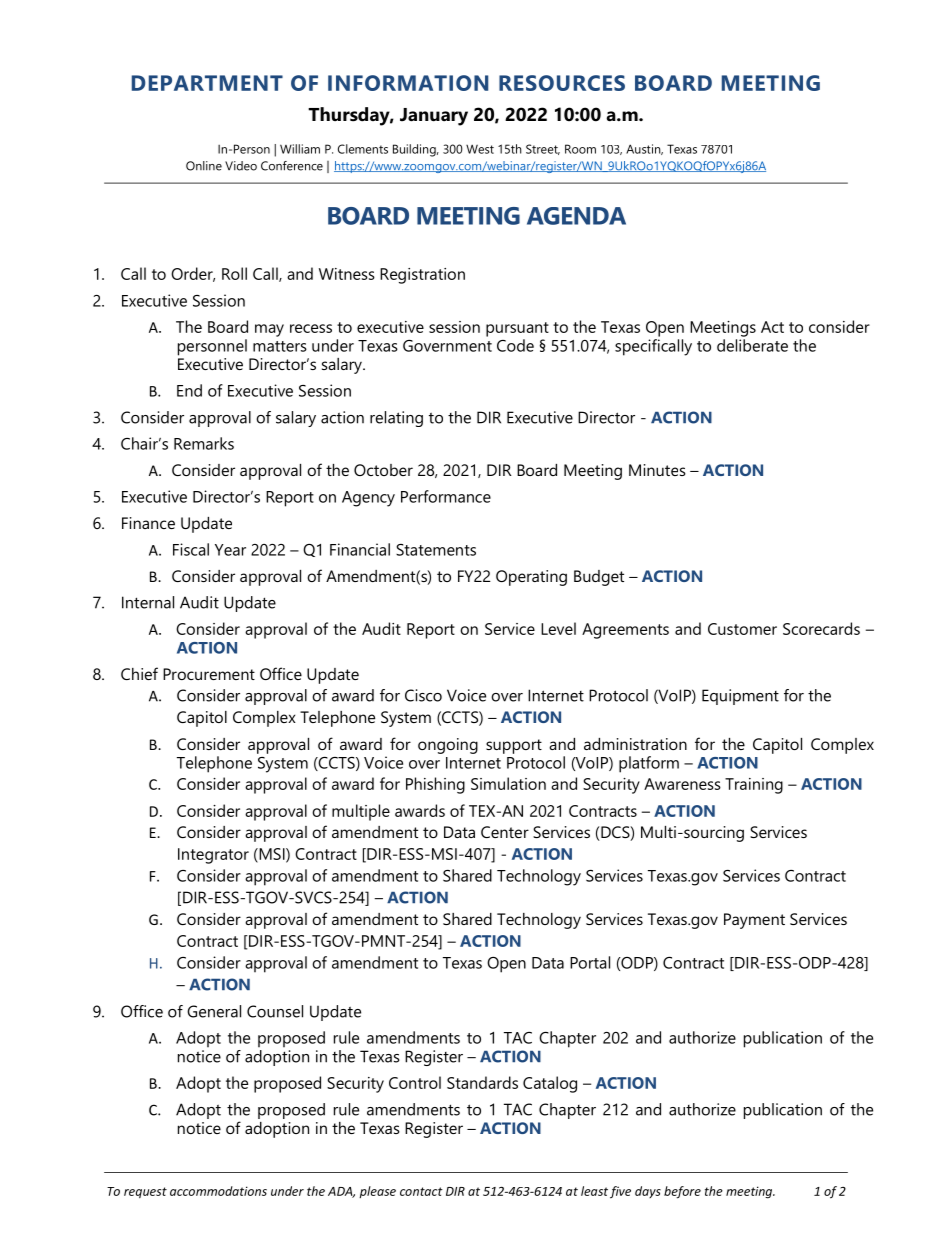 This screenshot has width=952, height=1233. Describe the element at coordinates (742, 629) in the screenshot. I see `Customer` at that location.
